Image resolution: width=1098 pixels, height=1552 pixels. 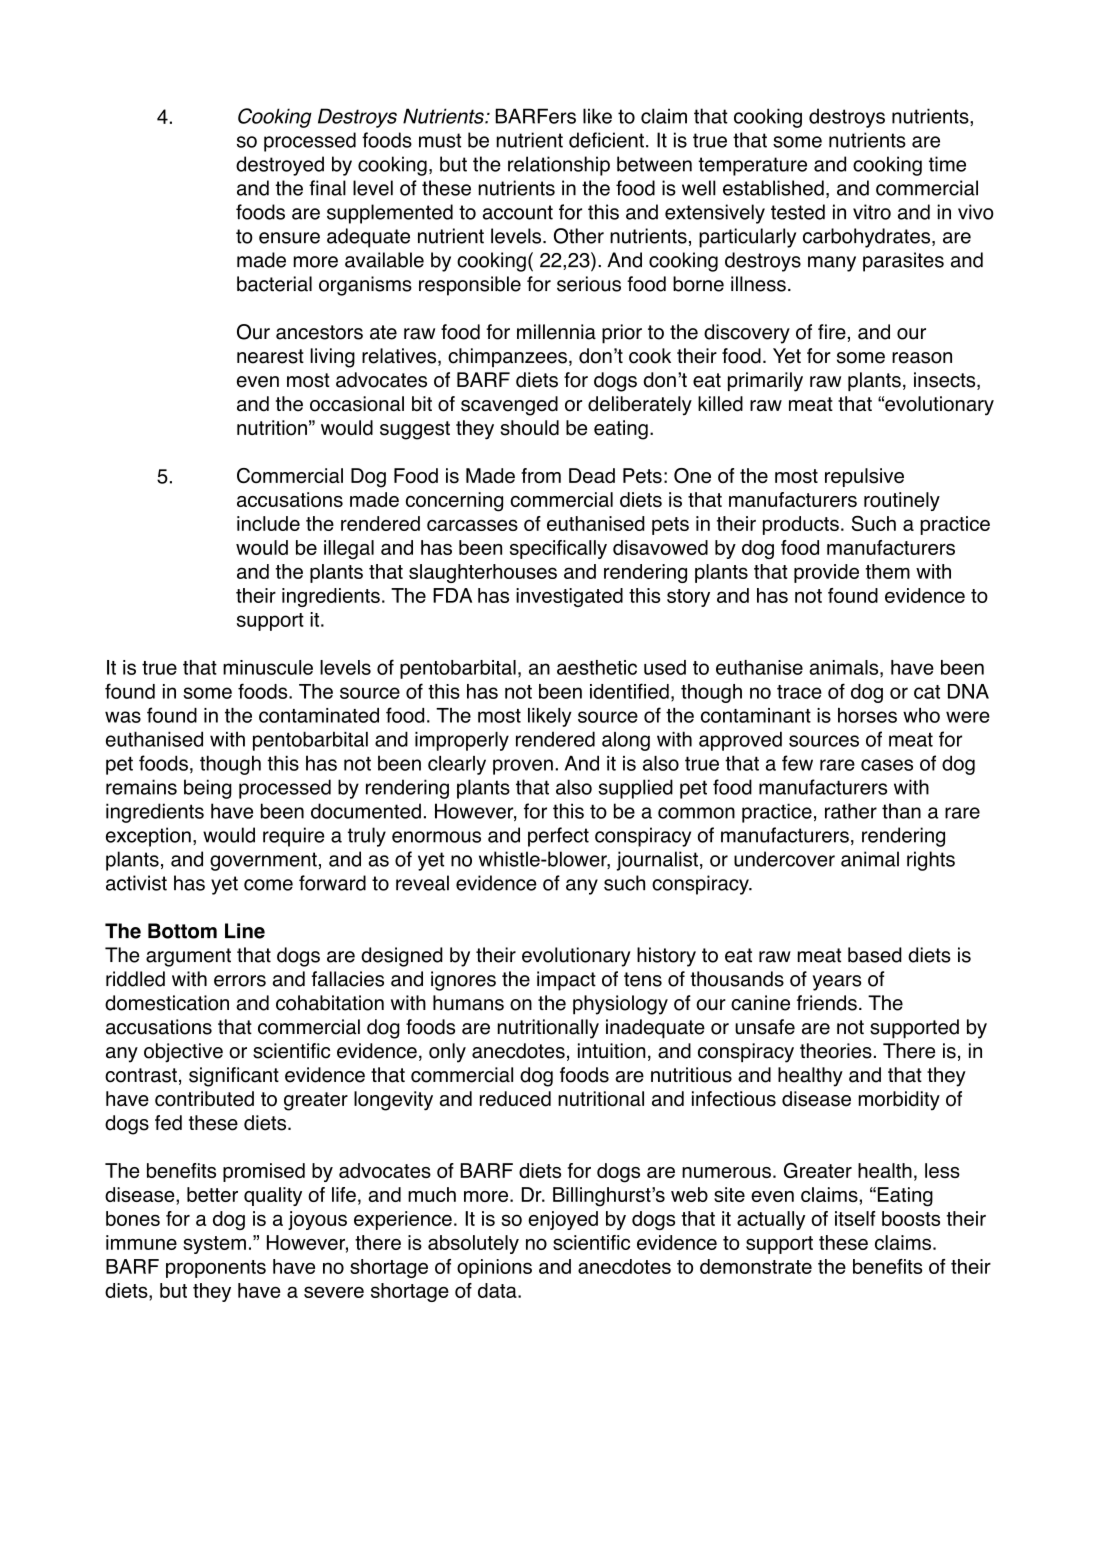 I want to click on intuition, so click(x=612, y=1051).
